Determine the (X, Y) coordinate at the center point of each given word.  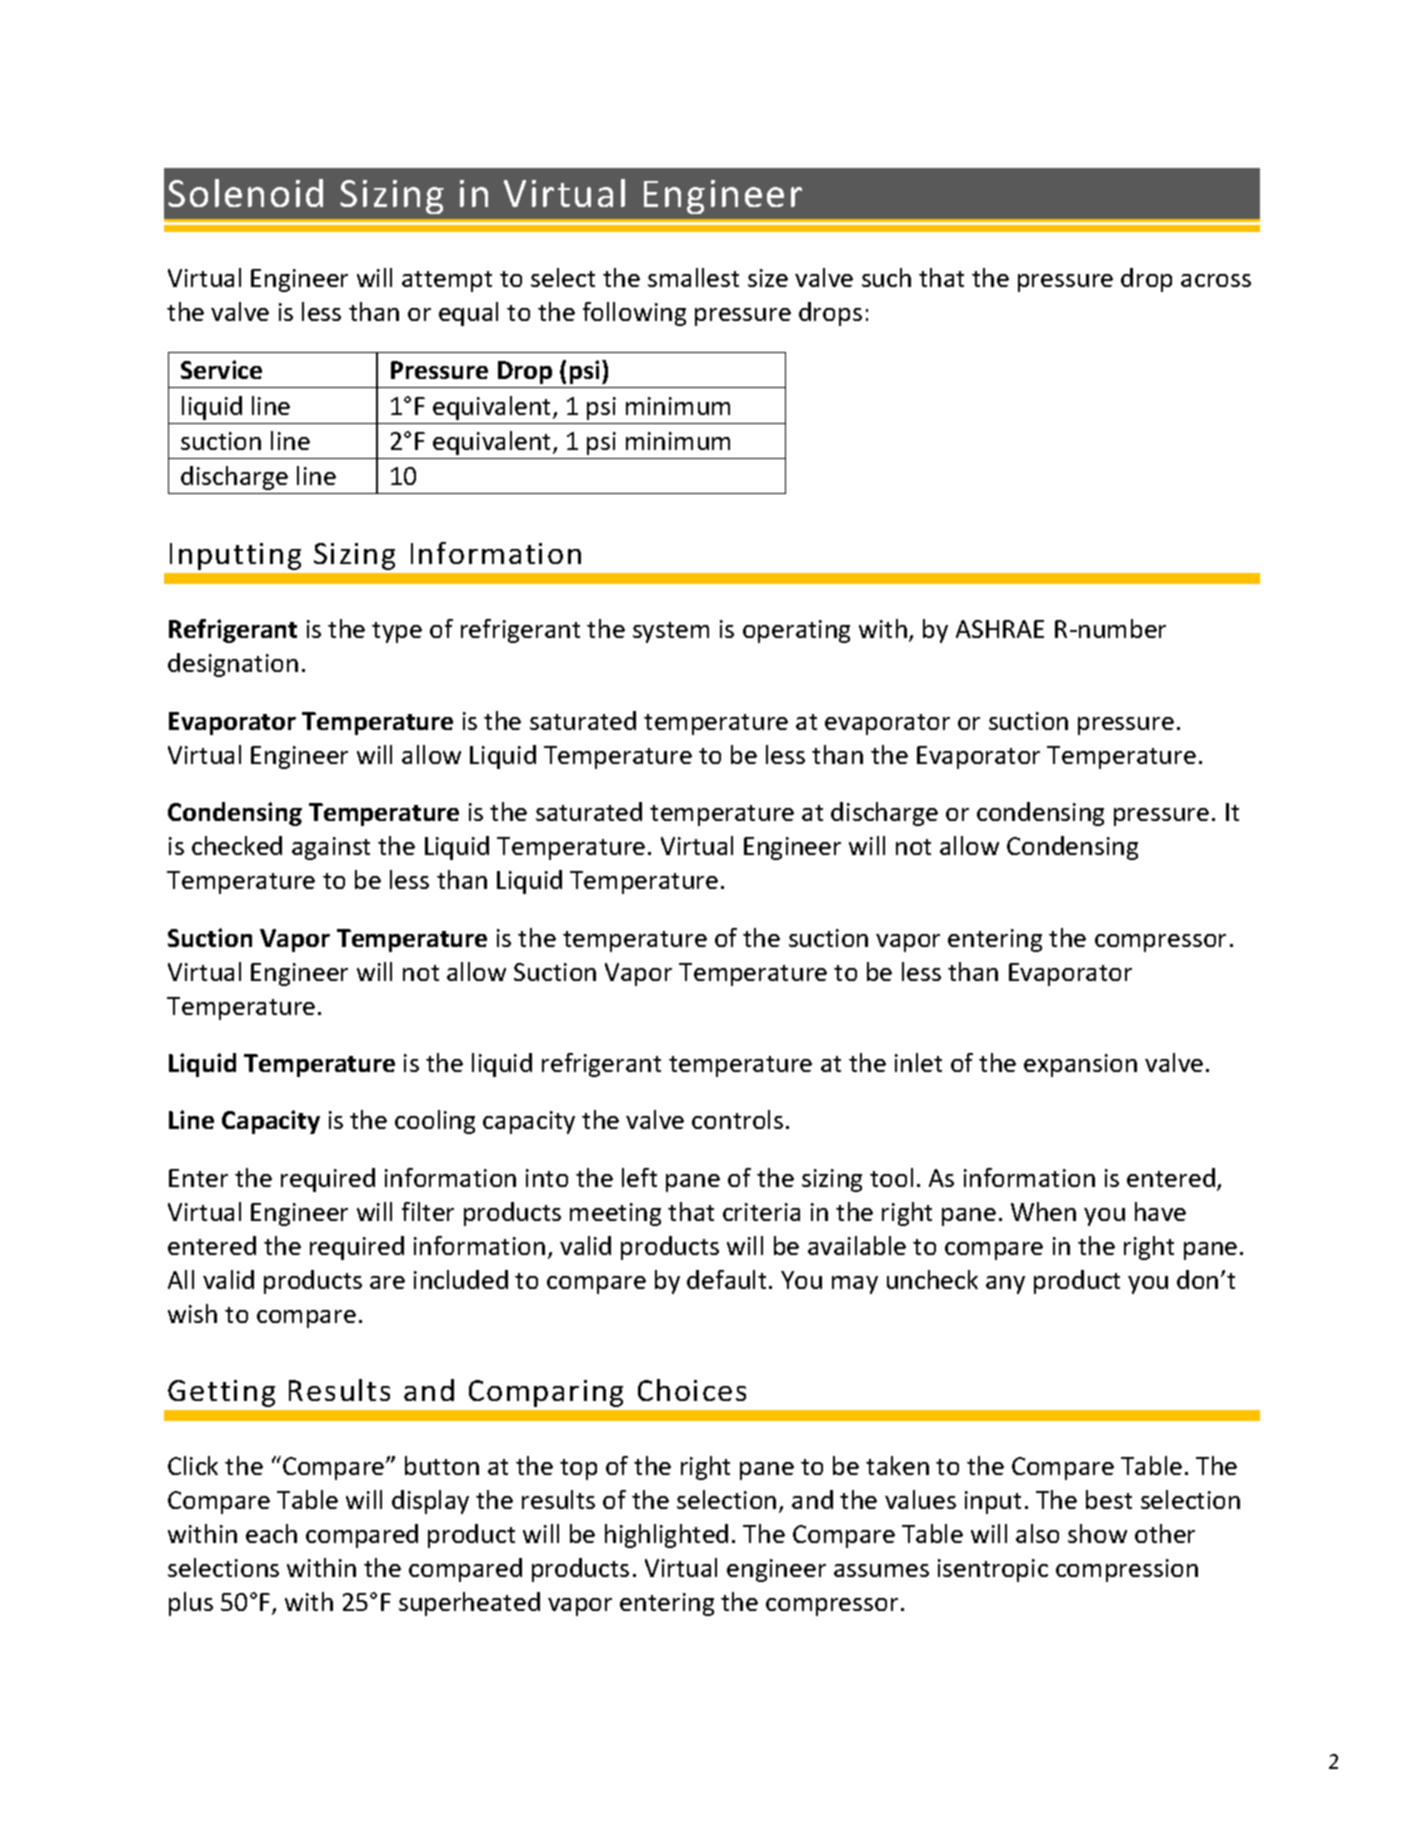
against (331, 848)
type (397, 632)
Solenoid (245, 193)
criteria (761, 1212)
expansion (1080, 1065)
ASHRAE (1000, 629)
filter (428, 1211)
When (1043, 1211)
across (1216, 280)
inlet (918, 1062)
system (671, 632)
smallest (693, 277)
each (271, 1533)
